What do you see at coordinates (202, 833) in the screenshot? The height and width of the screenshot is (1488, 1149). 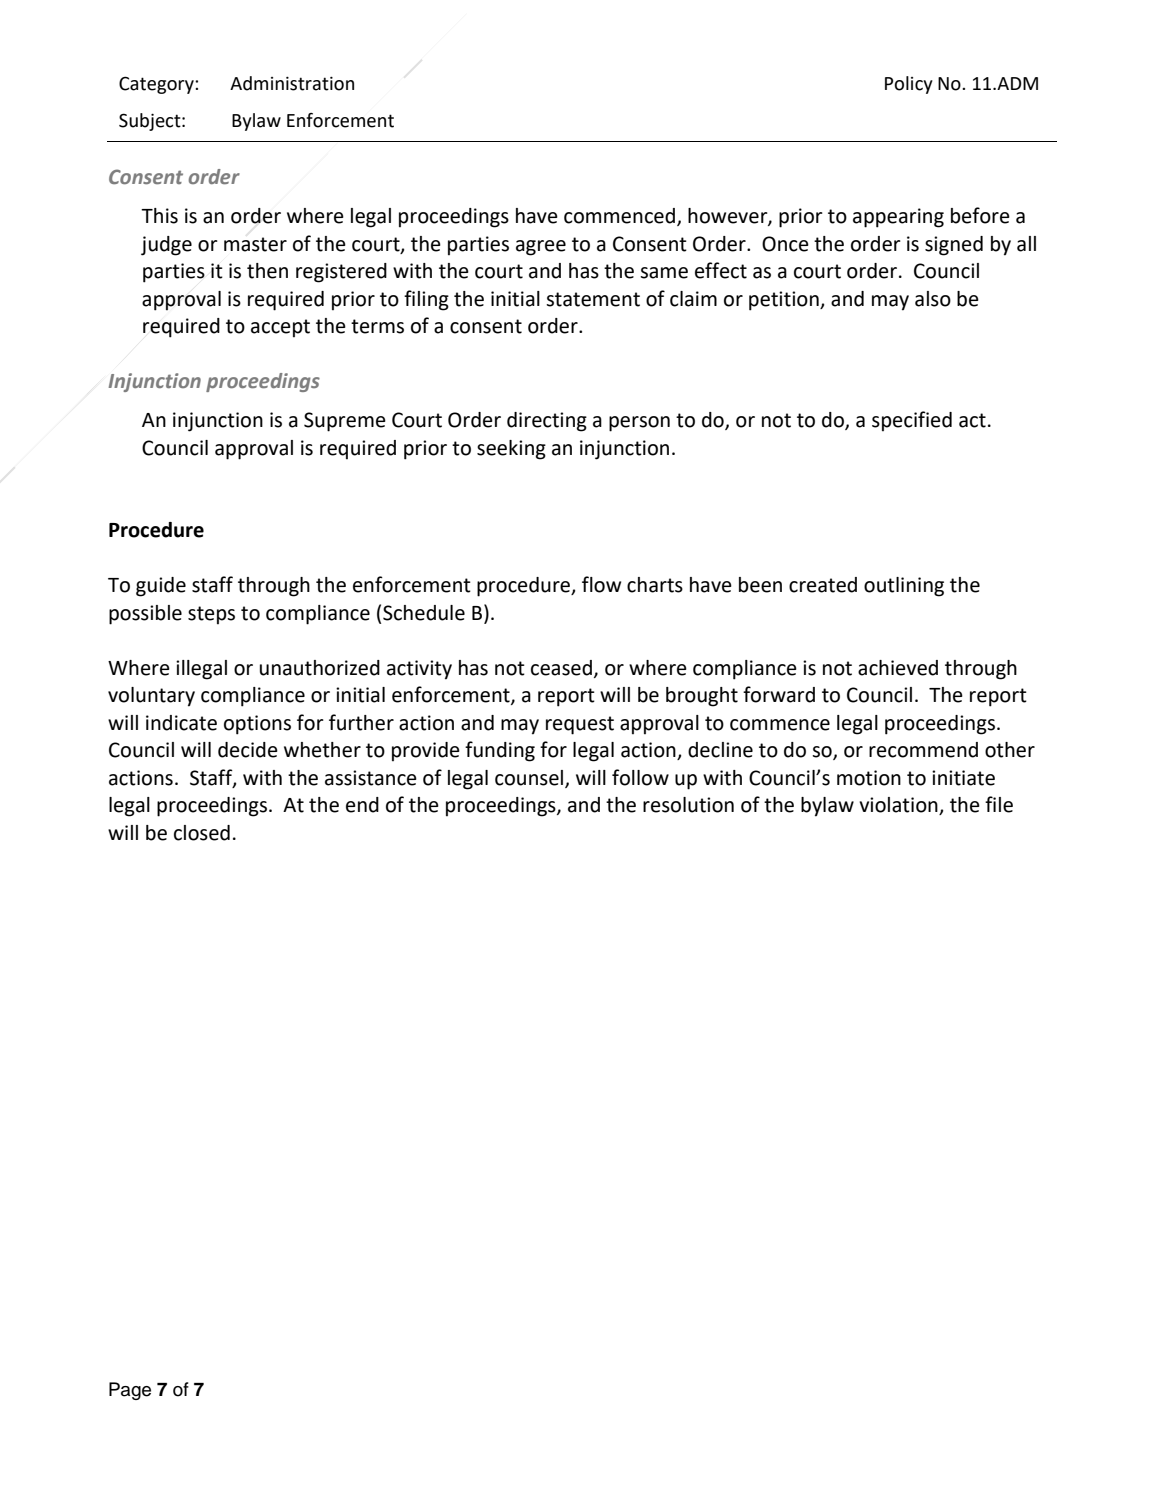 I see `closed` at bounding box center [202, 833].
